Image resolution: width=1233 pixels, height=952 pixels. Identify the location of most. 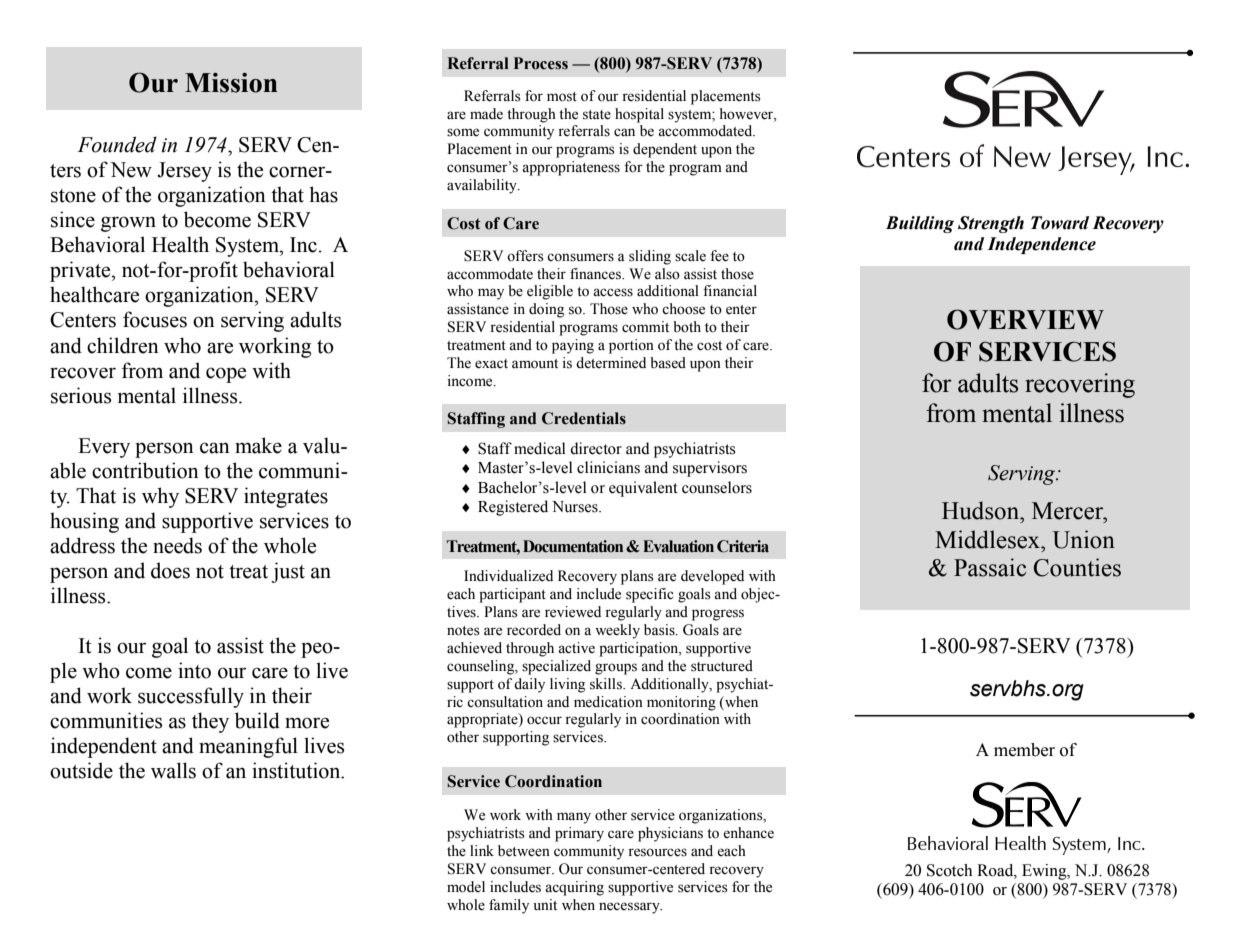
(562, 97).
